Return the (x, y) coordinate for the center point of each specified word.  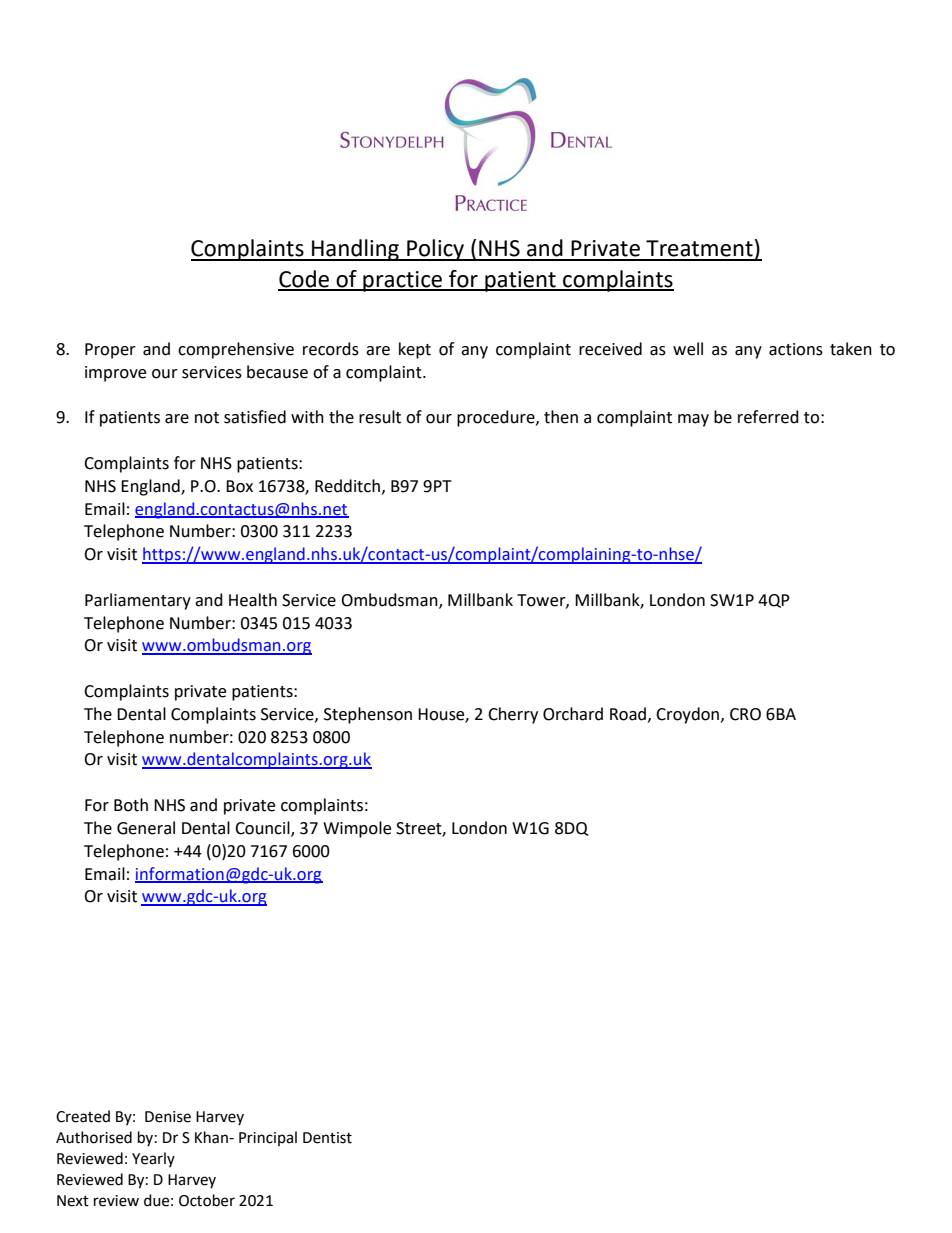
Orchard (573, 714)
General (146, 828)
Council (263, 829)
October (207, 1200)
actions (796, 349)
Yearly (153, 1159)
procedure (497, 418)
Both (131, 805)
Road (628, 714)
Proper (110, 351)
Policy (436, 250)
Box (239, 486)
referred (768, 417)
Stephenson (368, 715)
